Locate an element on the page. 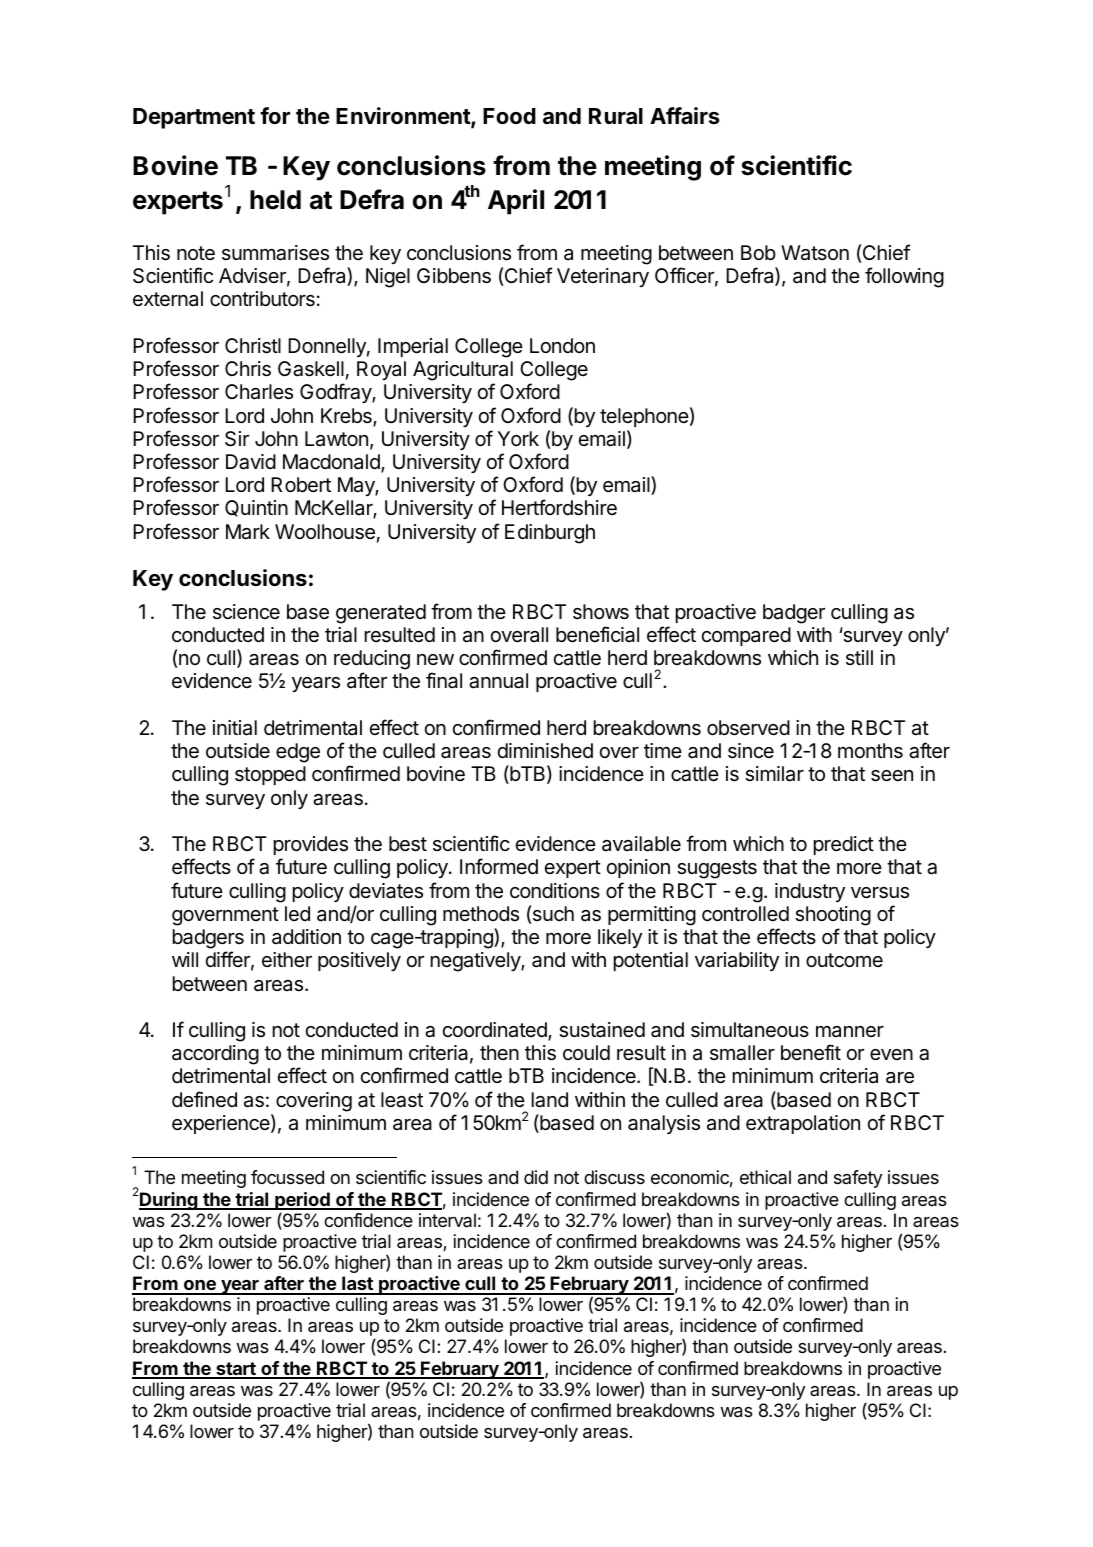  months is located at coordinates (870, 751).
